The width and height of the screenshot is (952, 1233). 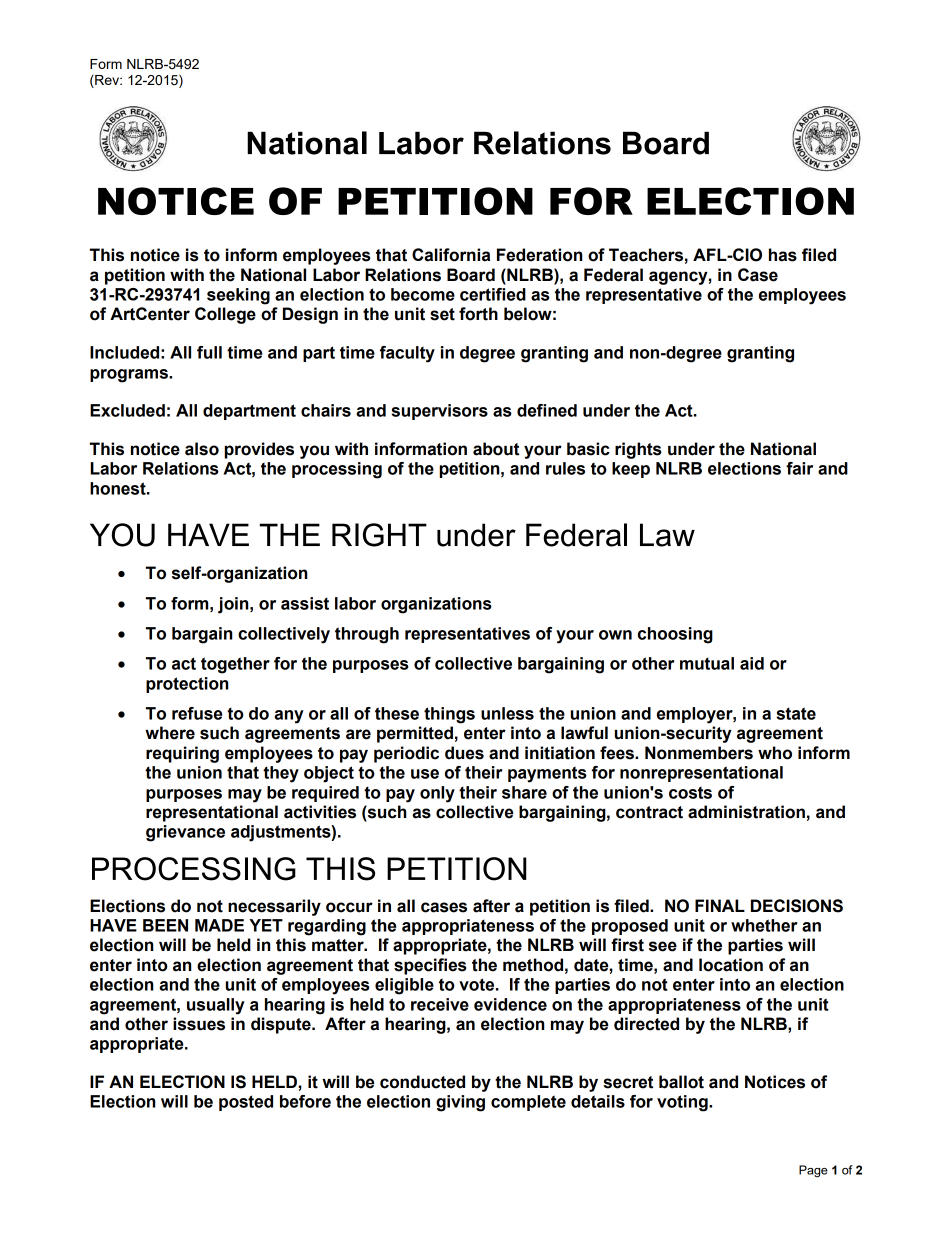 I want to click on Rev, so click(x=107, y=81).
